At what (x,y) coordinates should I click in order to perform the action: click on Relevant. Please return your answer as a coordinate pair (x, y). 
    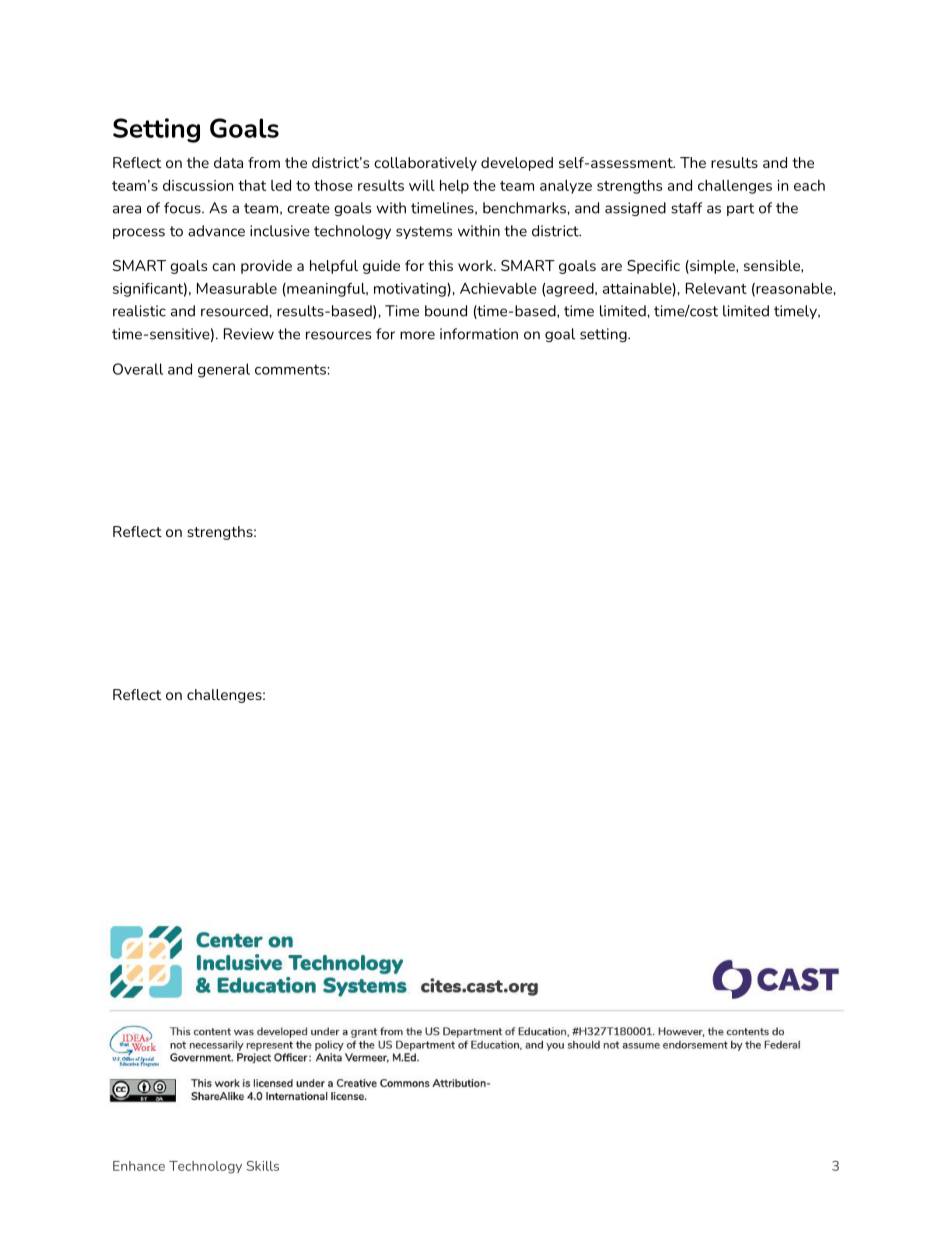
    Looking at the image, I should click on (716, 288).
